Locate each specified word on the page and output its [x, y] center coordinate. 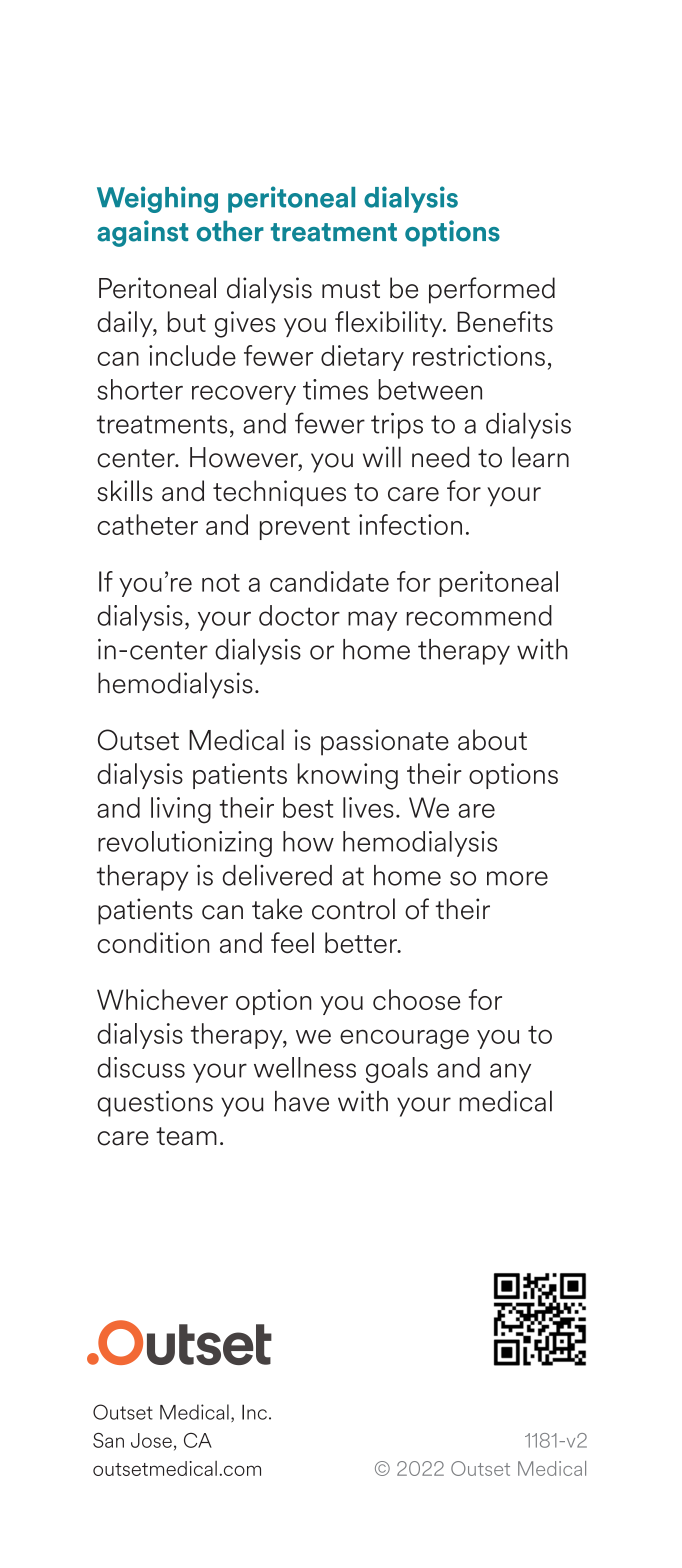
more [517, 878]
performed [492, 290]
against [142, 233]
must [351, 289]
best [308, 807]
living [181, 810]
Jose [151, 1440]
